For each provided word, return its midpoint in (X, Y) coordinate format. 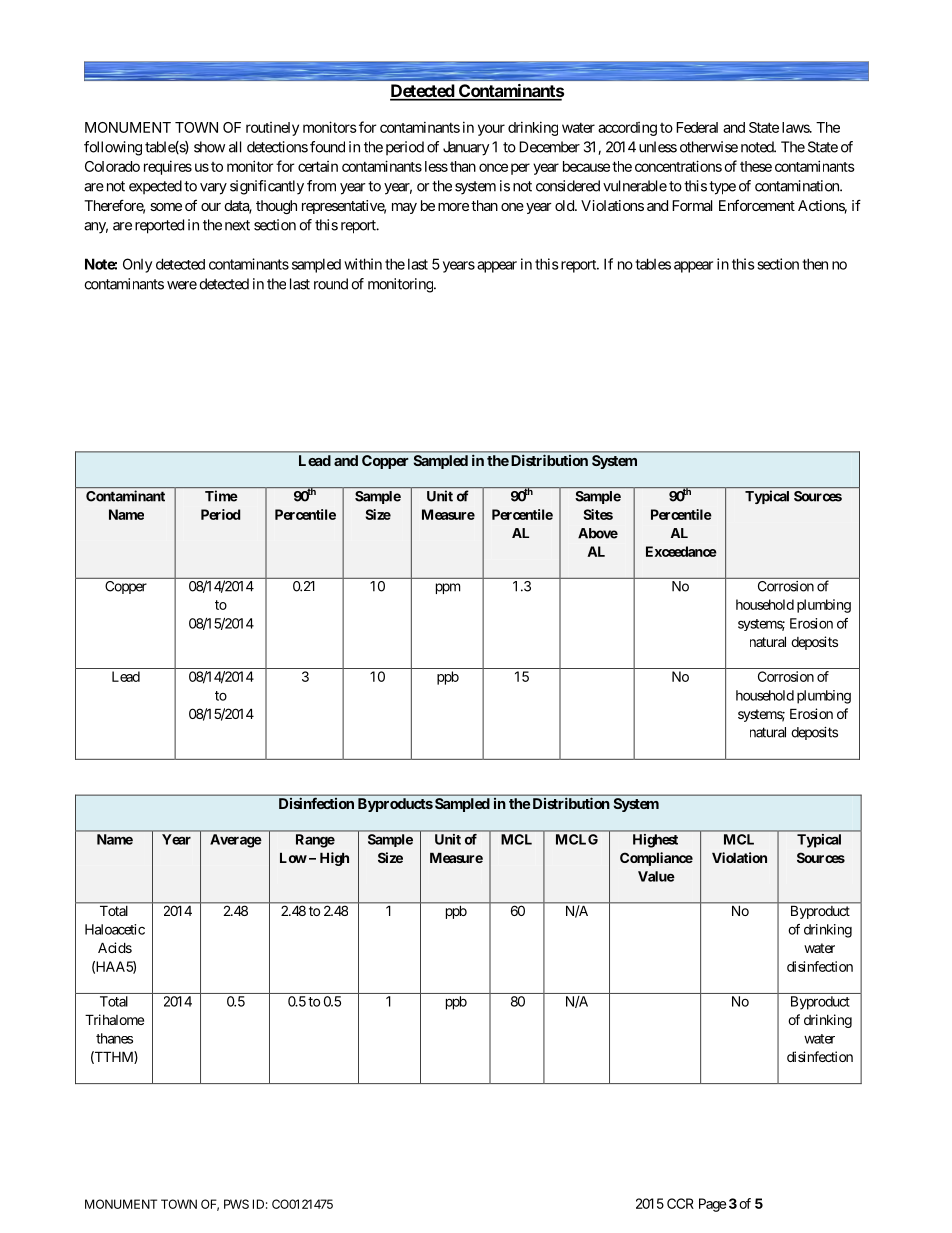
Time (221, 496)
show (209, 147)
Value (656, 876)
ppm (448, 588)
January (466, 148)
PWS (236, 1204)
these (756, 166)
